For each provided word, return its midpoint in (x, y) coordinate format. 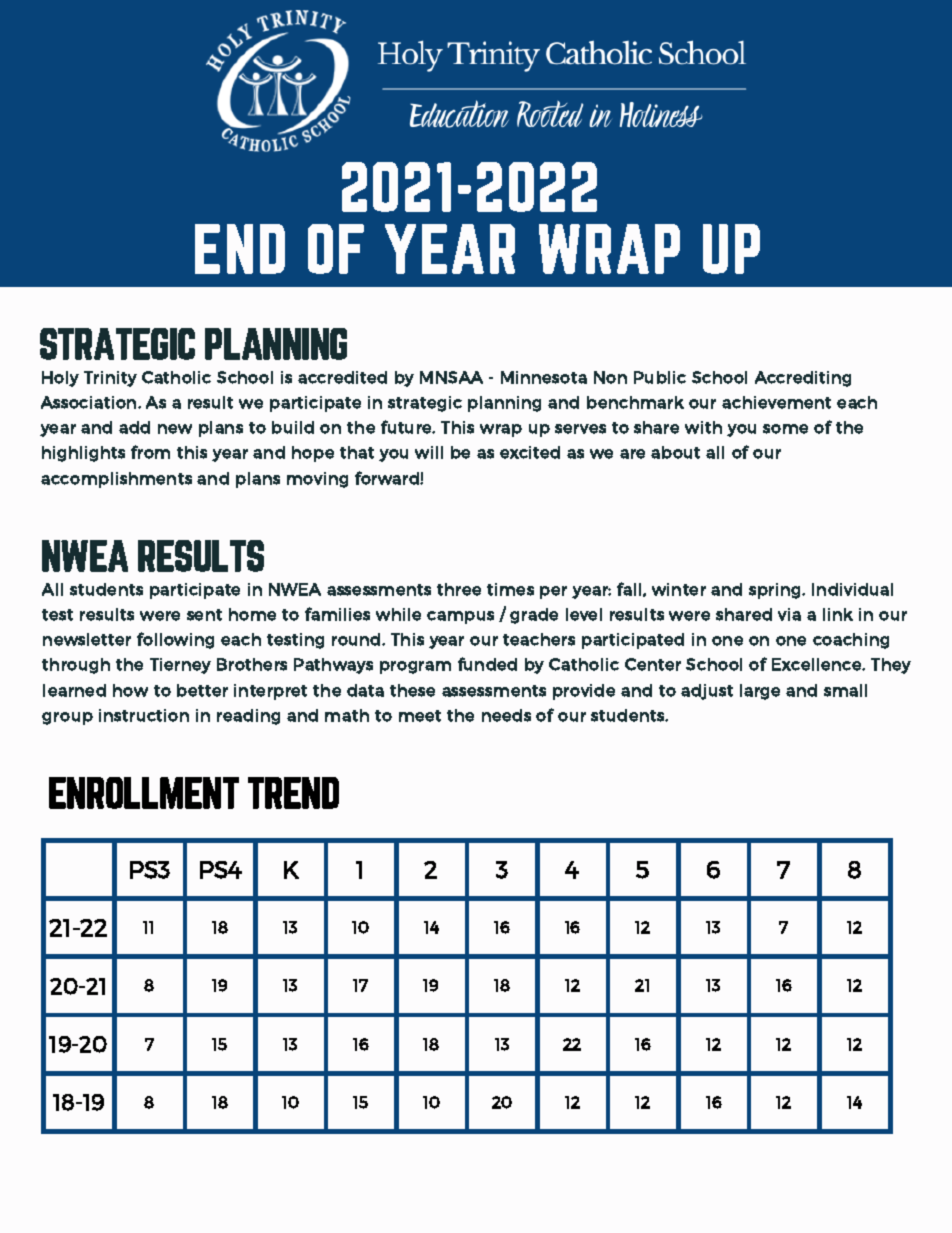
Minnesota (544, 377)
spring (776, 591)
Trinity (110, 379)
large (760, 692)
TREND (293, 793)
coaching (851, 641)
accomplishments (116, 480)
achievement (776, 402)
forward (388, 478)
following (175, 640)
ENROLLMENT (144, 793)
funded (487, 664)
